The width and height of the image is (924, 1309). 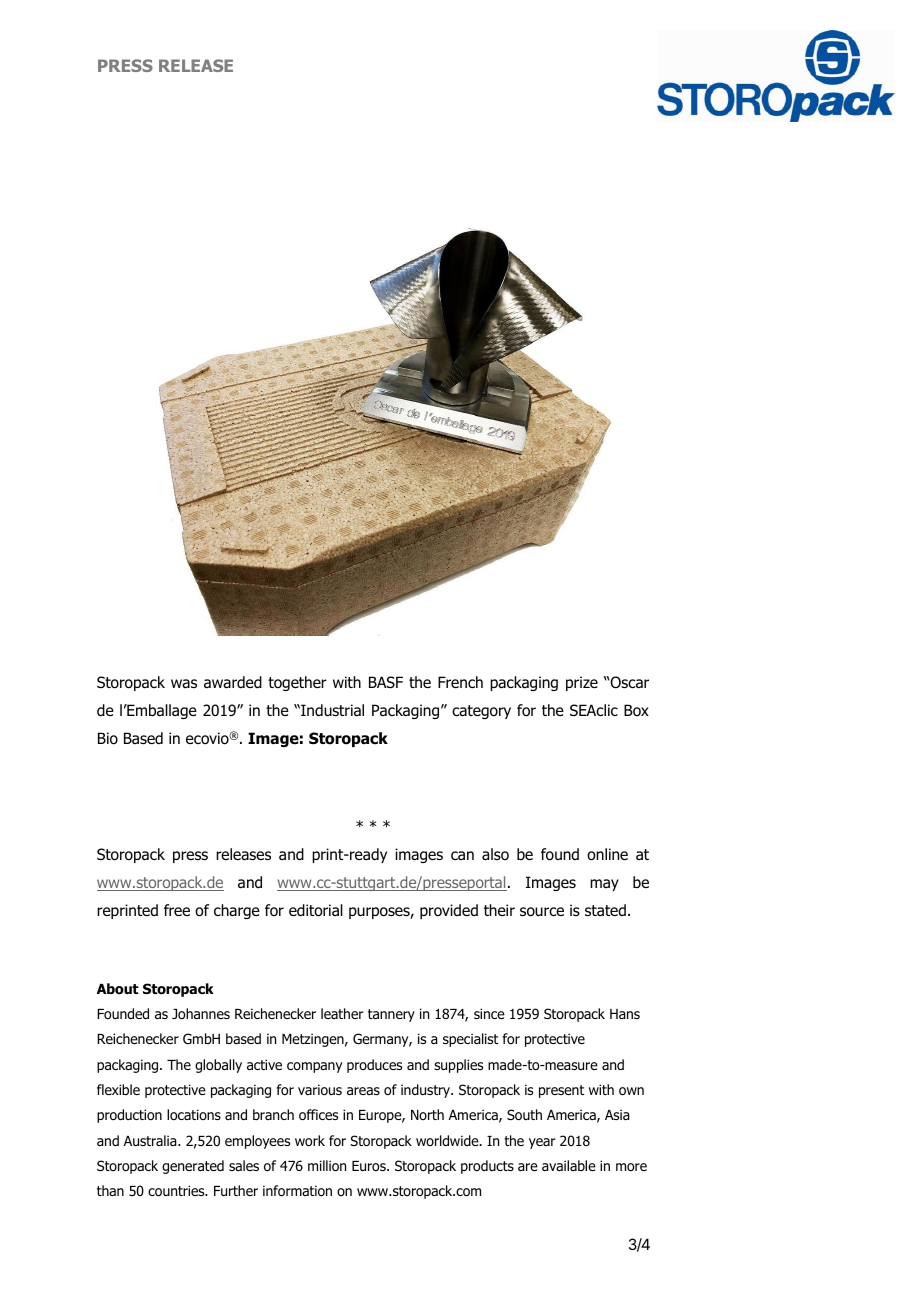 I want to click on together, so click(x=297, y=683).
